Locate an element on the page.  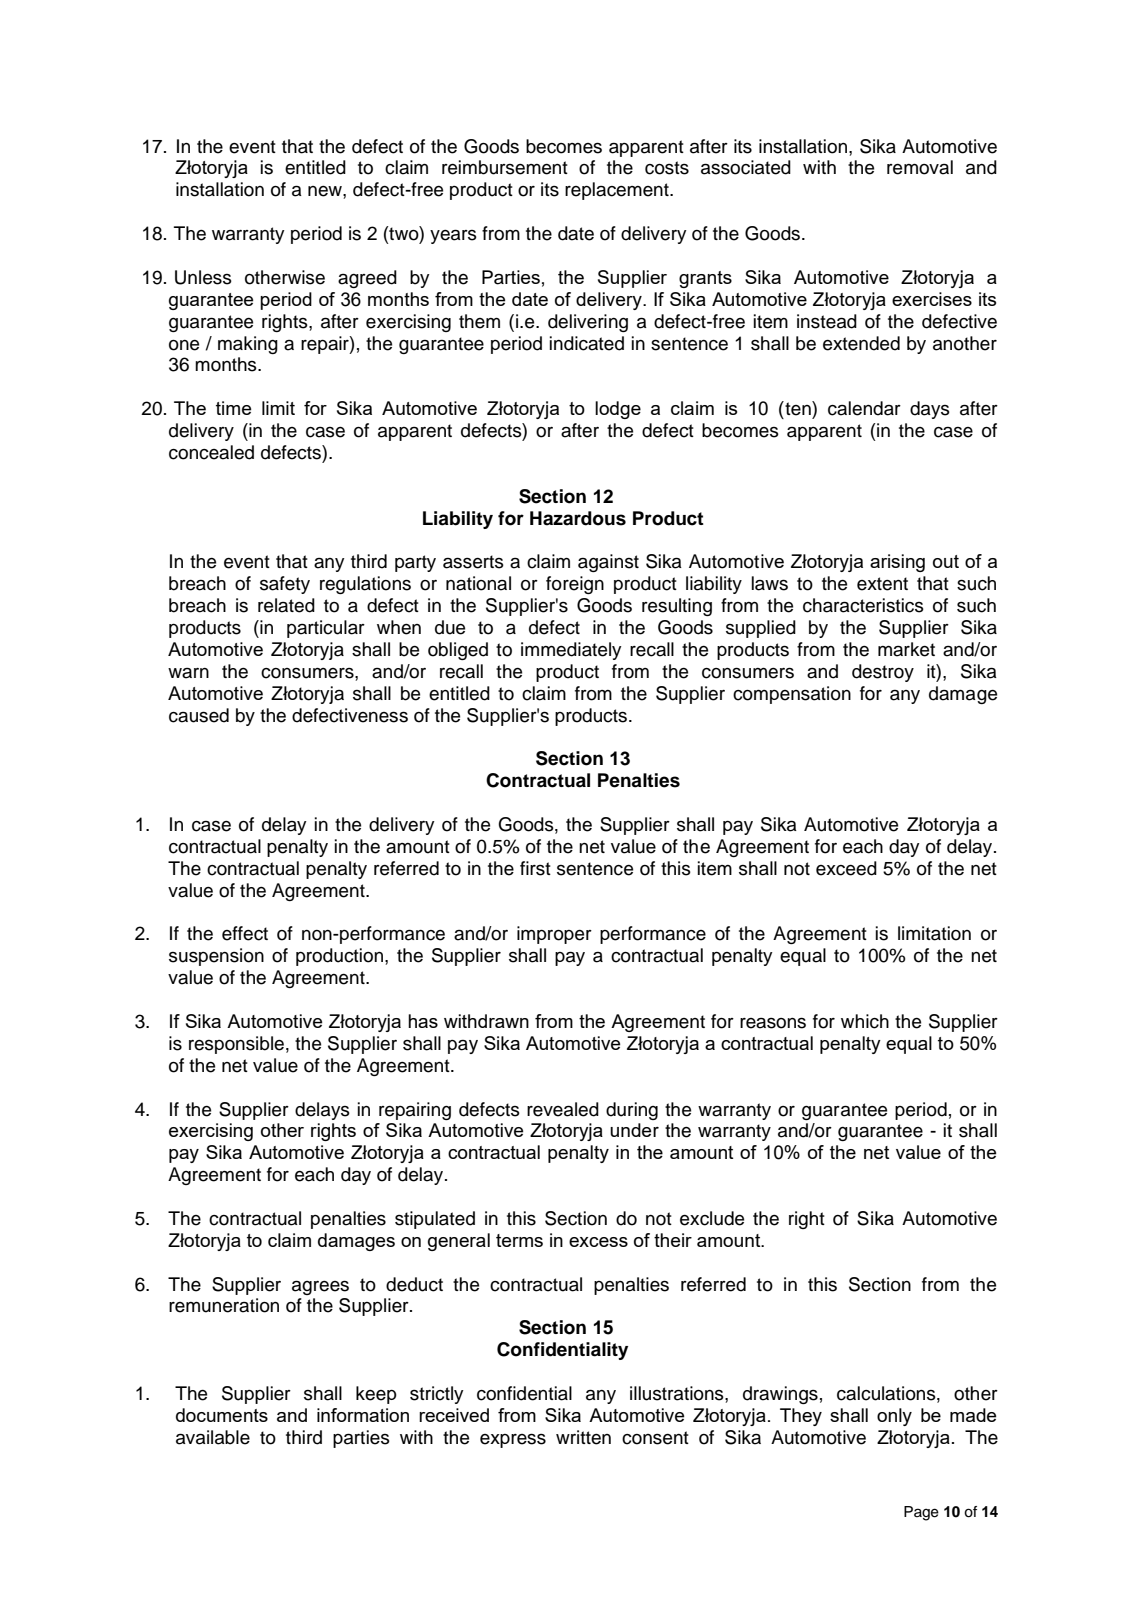
exceed is located at coordinates (846, 868).
